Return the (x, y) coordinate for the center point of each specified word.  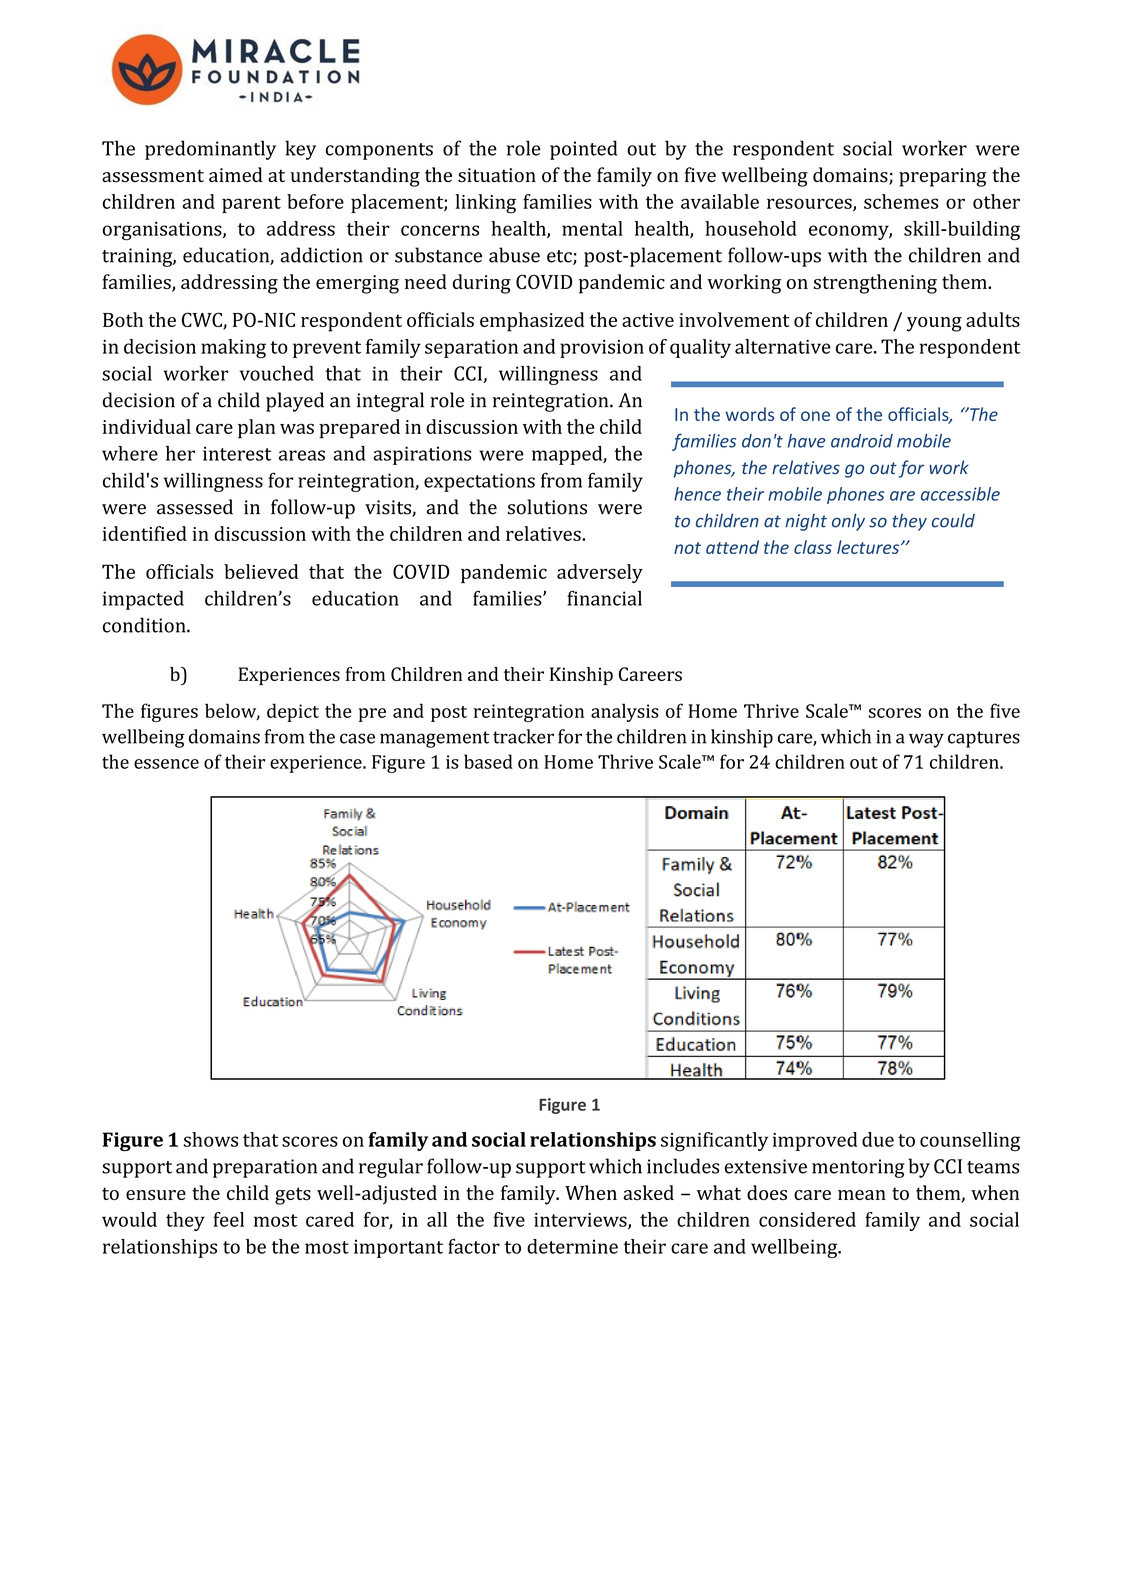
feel (228, 1219)
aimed (236, 174)
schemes (901, 201)
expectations (479, 482)
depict (293, 712)
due (878, 1139)
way (926, 740)
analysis (625, 712)
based (488, 761)
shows (211, 1139)
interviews (581, 1221)
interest (237, 453)
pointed (583, 150)
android (862, 441)
